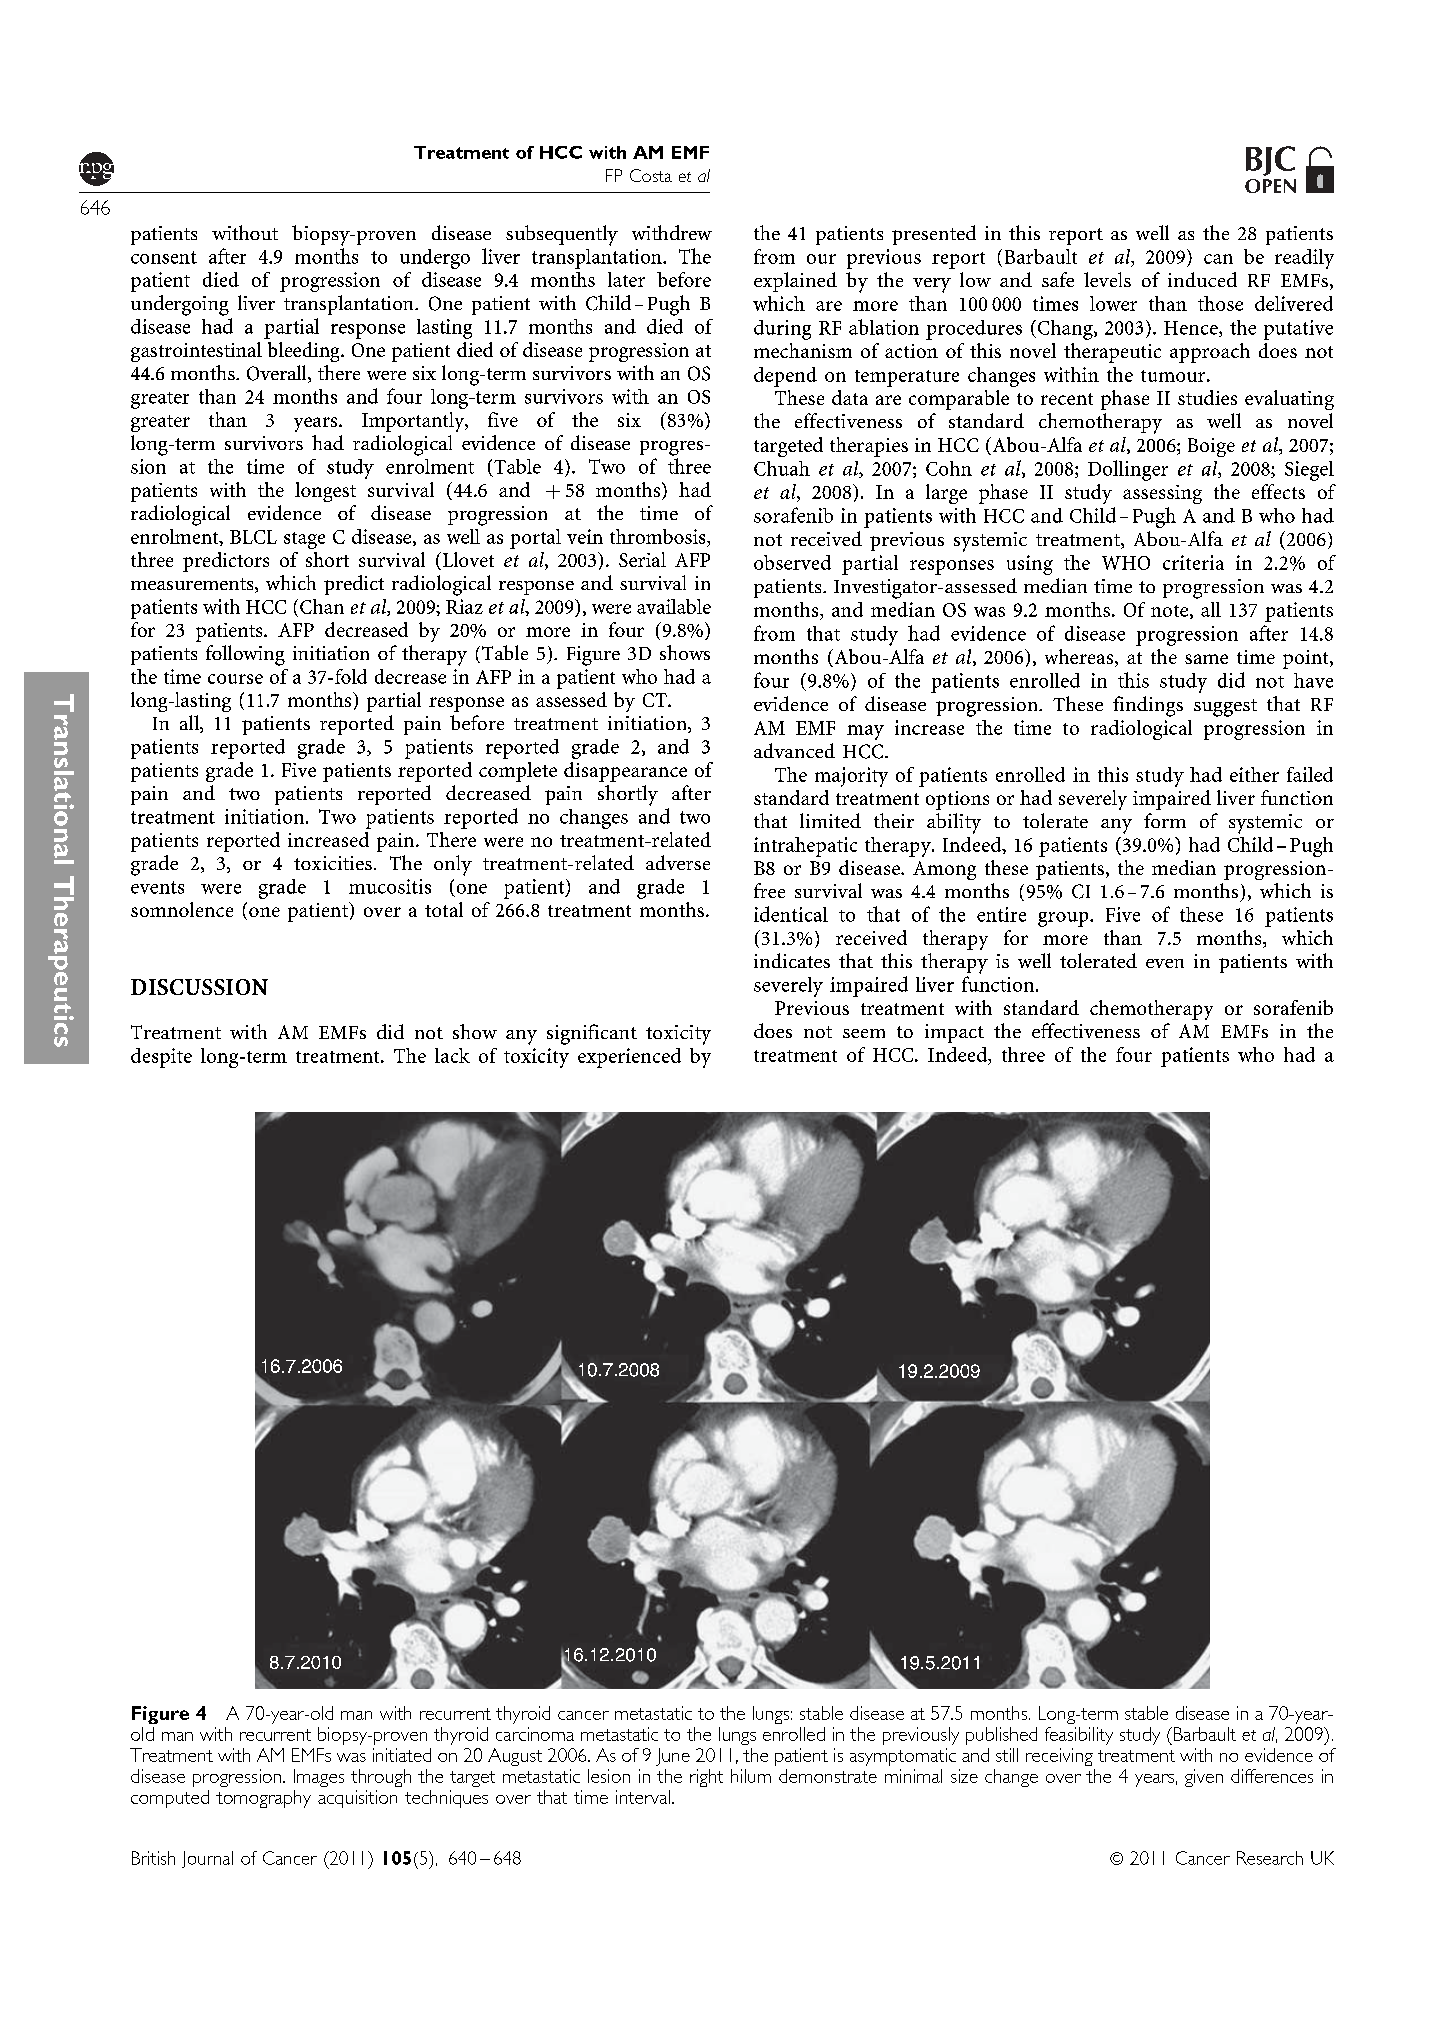 This page has width=1439, height=2036. What do you see at coordinates (1204, 1778) in the page?
I see `given` at bounding box center [1204, 1778].
